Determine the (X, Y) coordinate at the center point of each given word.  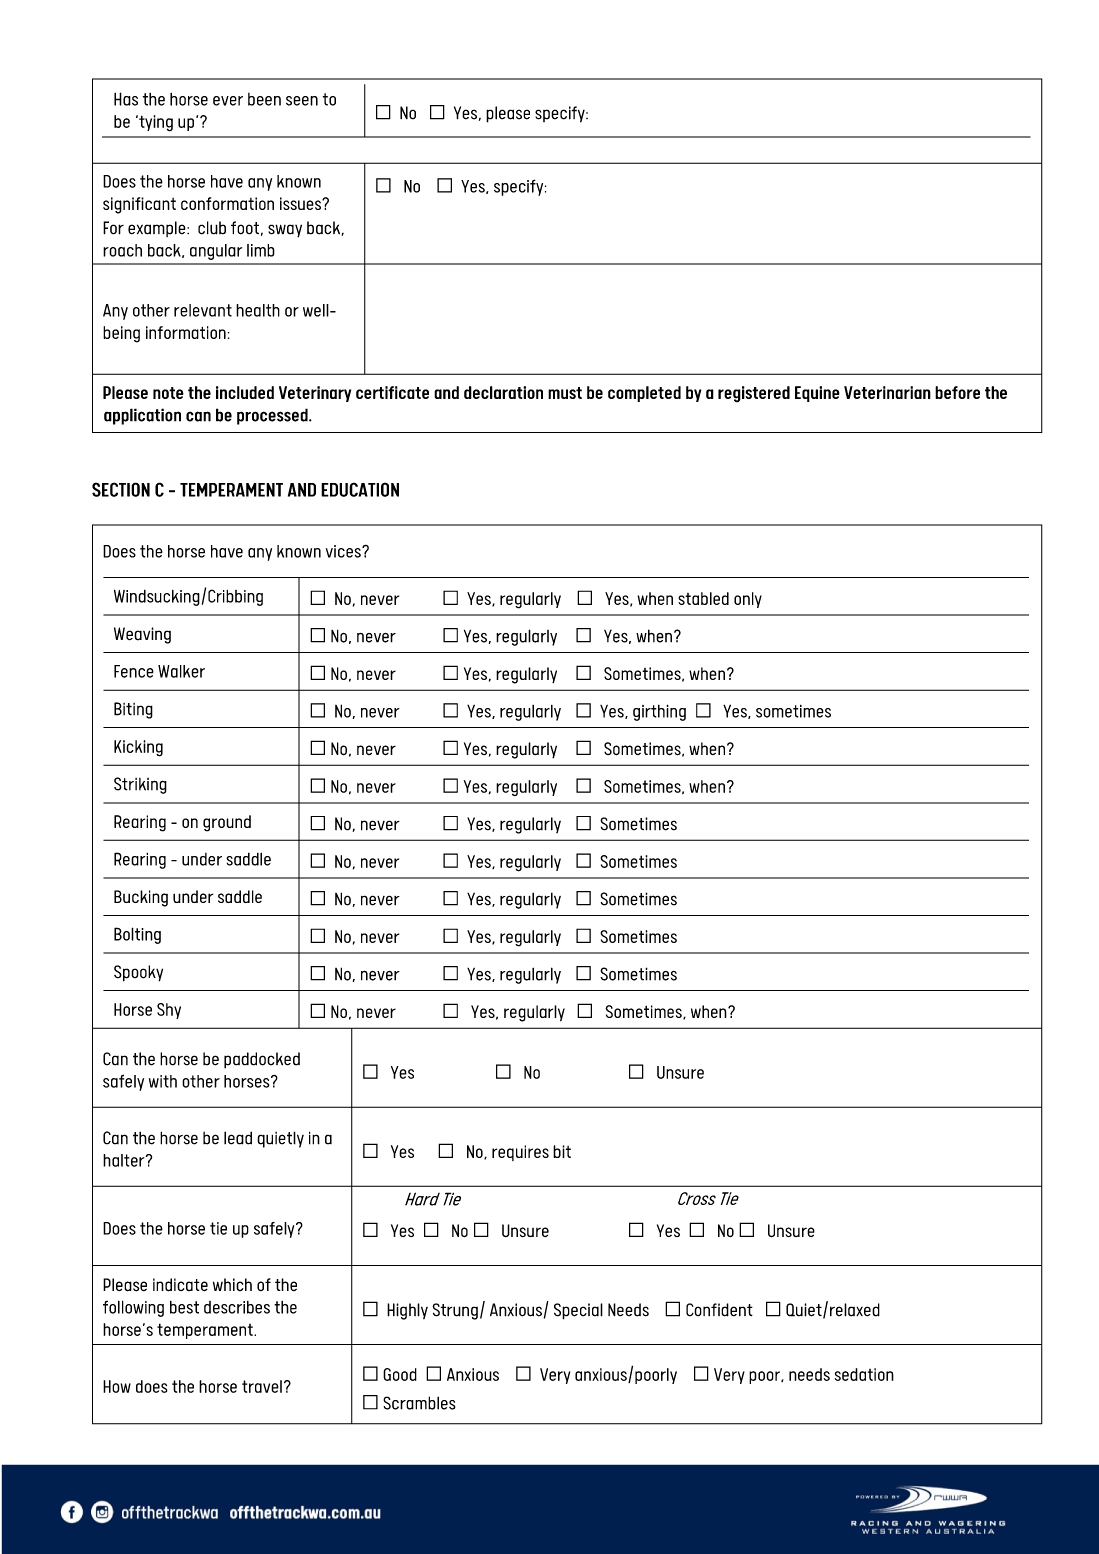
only (748, 600)
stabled (703, 598)
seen (302, 101)
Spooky (138, 973)
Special (578, 1311)
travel (262, 1386)
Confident (719, 1310)
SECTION (121, 489)
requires (520, 1153)
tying (155, 123)
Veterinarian (887, 392)
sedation (864, 1374)
